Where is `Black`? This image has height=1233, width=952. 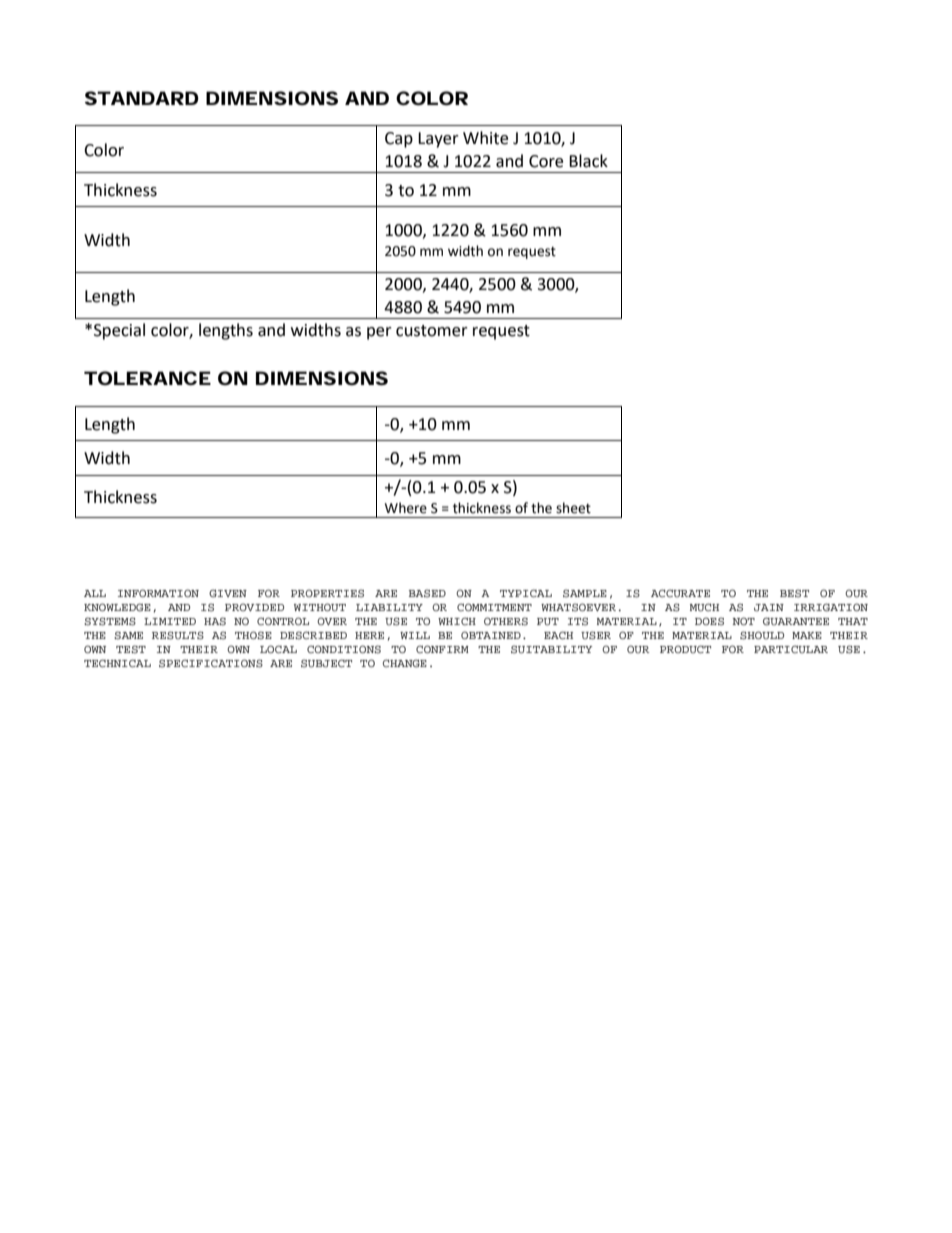
Black is located at coordinates (588, 161).
